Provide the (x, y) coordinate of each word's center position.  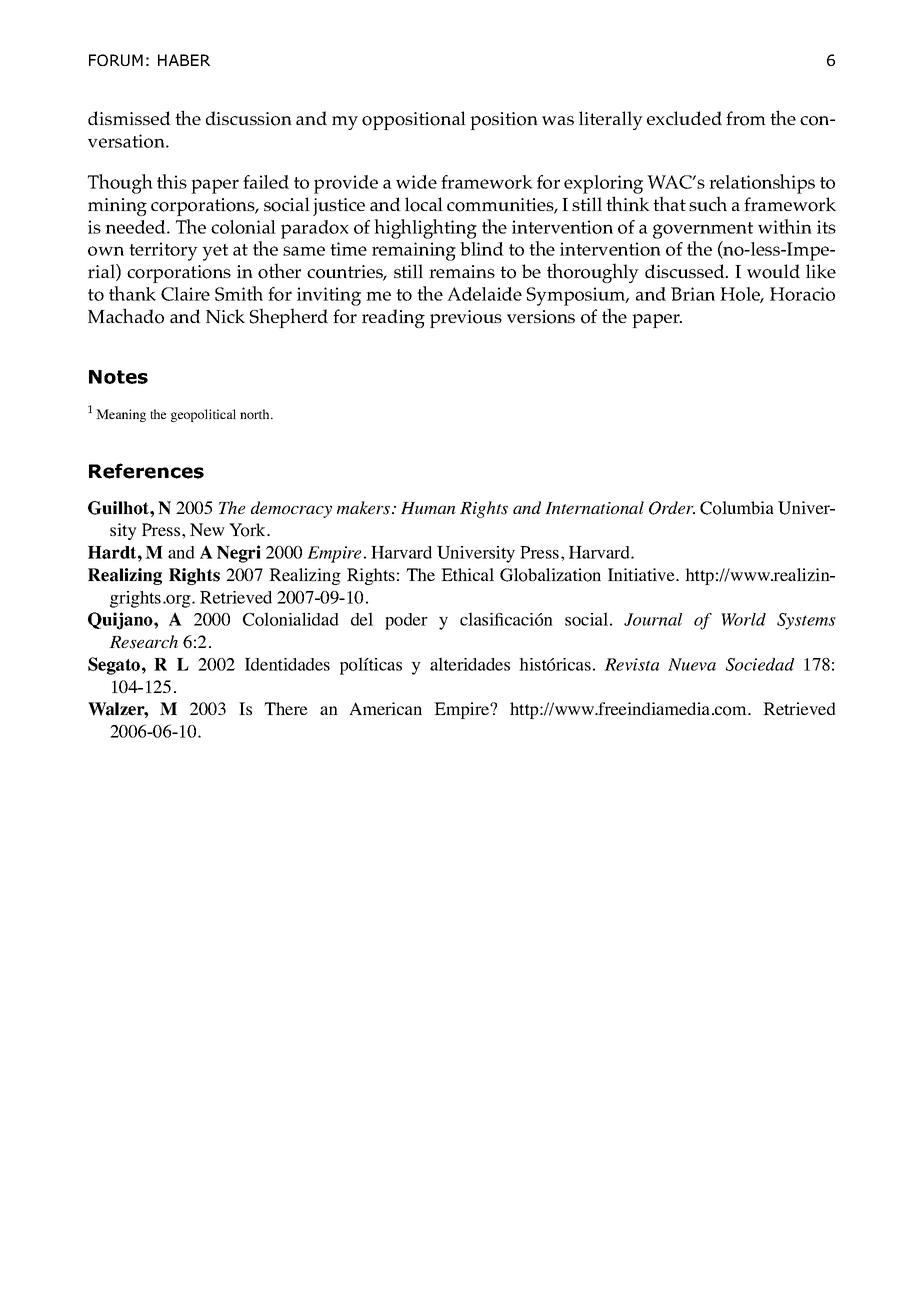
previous (466, 319)
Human (428, 508)
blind (482, 249)
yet (215, 252)
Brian (693, 294)
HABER (184, 60)
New (207, 529)
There (286, 708)
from (746, 118)
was (558, 120)
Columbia (737, 508)
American (385, 708)
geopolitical (203, 415)
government (703, 230)
